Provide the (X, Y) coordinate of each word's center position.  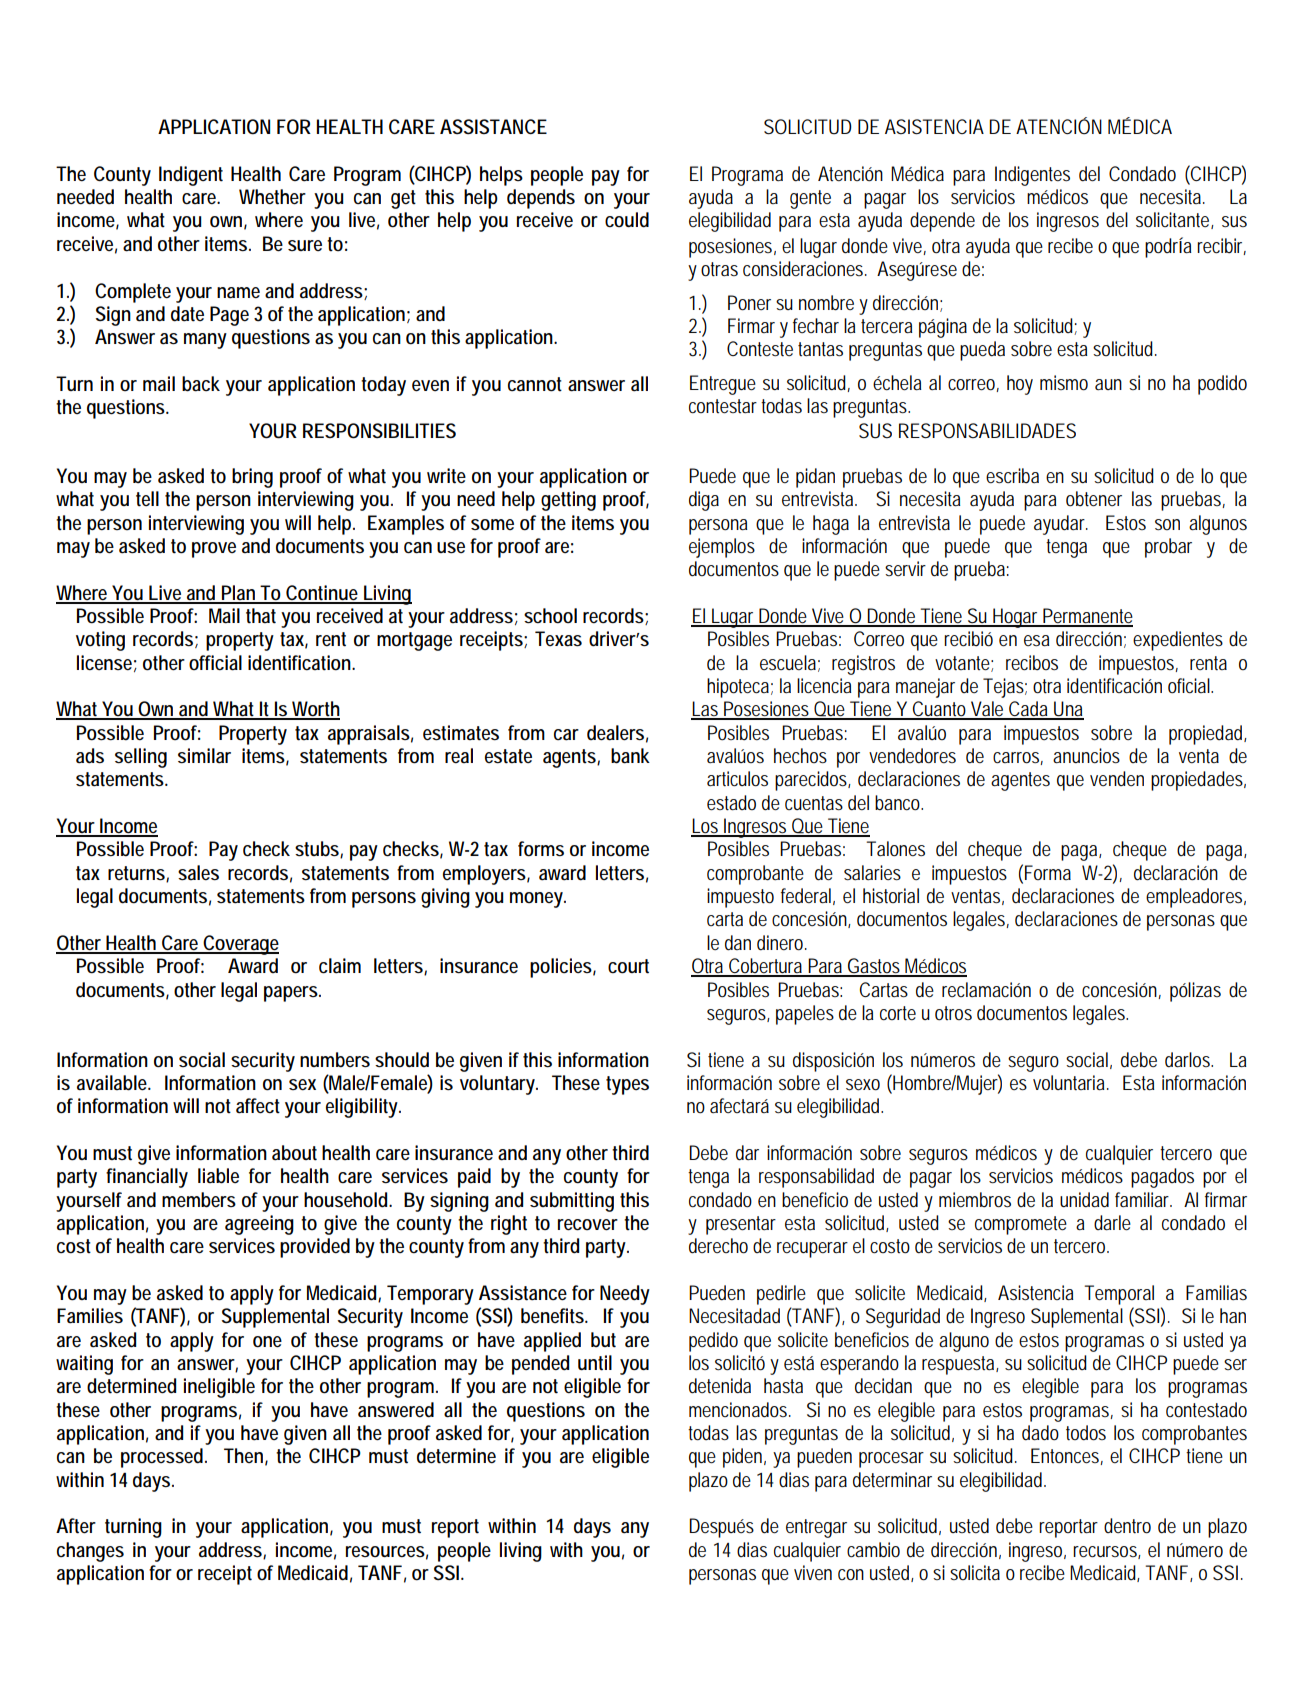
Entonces (1066, 1456)
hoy (1020, 385)
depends (541, 199)
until (595, 1363)
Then (243, 1455)
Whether (272, 197)
